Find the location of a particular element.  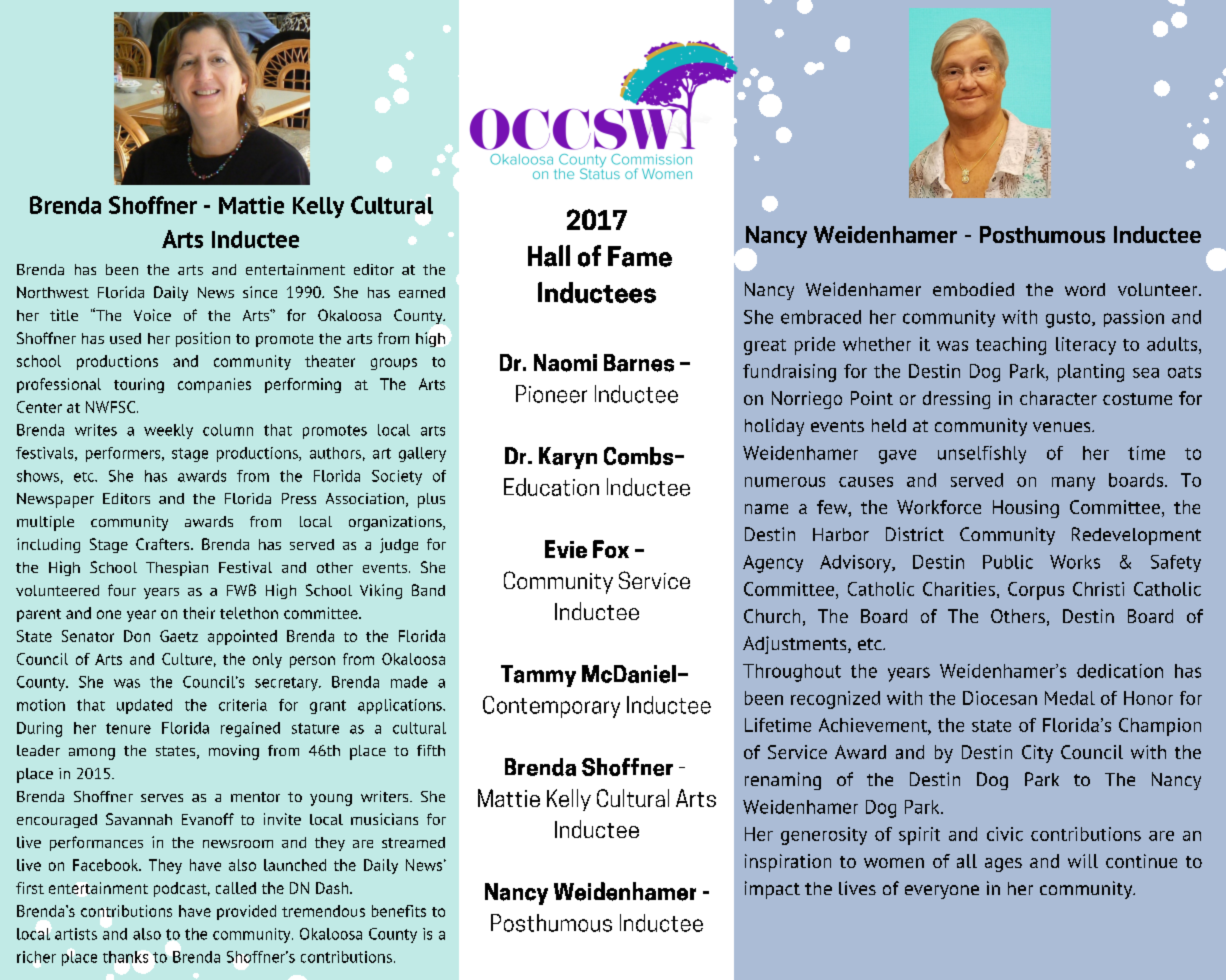

their is located at coordinates (199, 613).
